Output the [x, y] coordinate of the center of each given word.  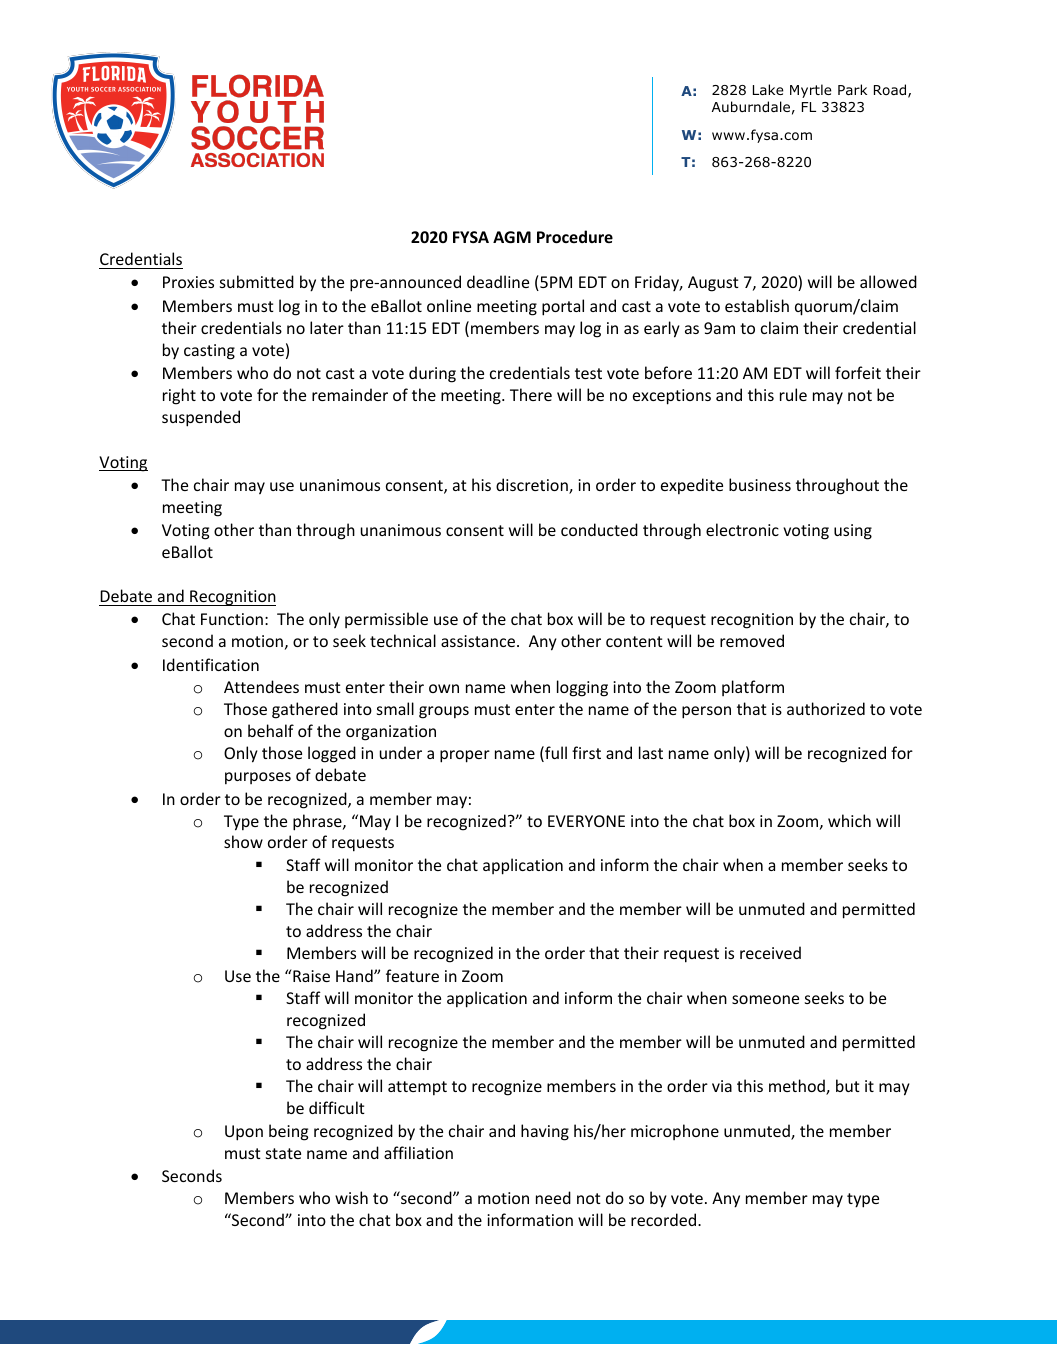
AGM [512, 237]
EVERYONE [586, 821]
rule [793, 394]
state [283, 1153]
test [588, 373]
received [770, 952]
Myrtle [811, 91]
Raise [310, 975]
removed [752, 640]
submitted [257, 281]
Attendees [261, 686]
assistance [479, 641]
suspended [201, 418]
